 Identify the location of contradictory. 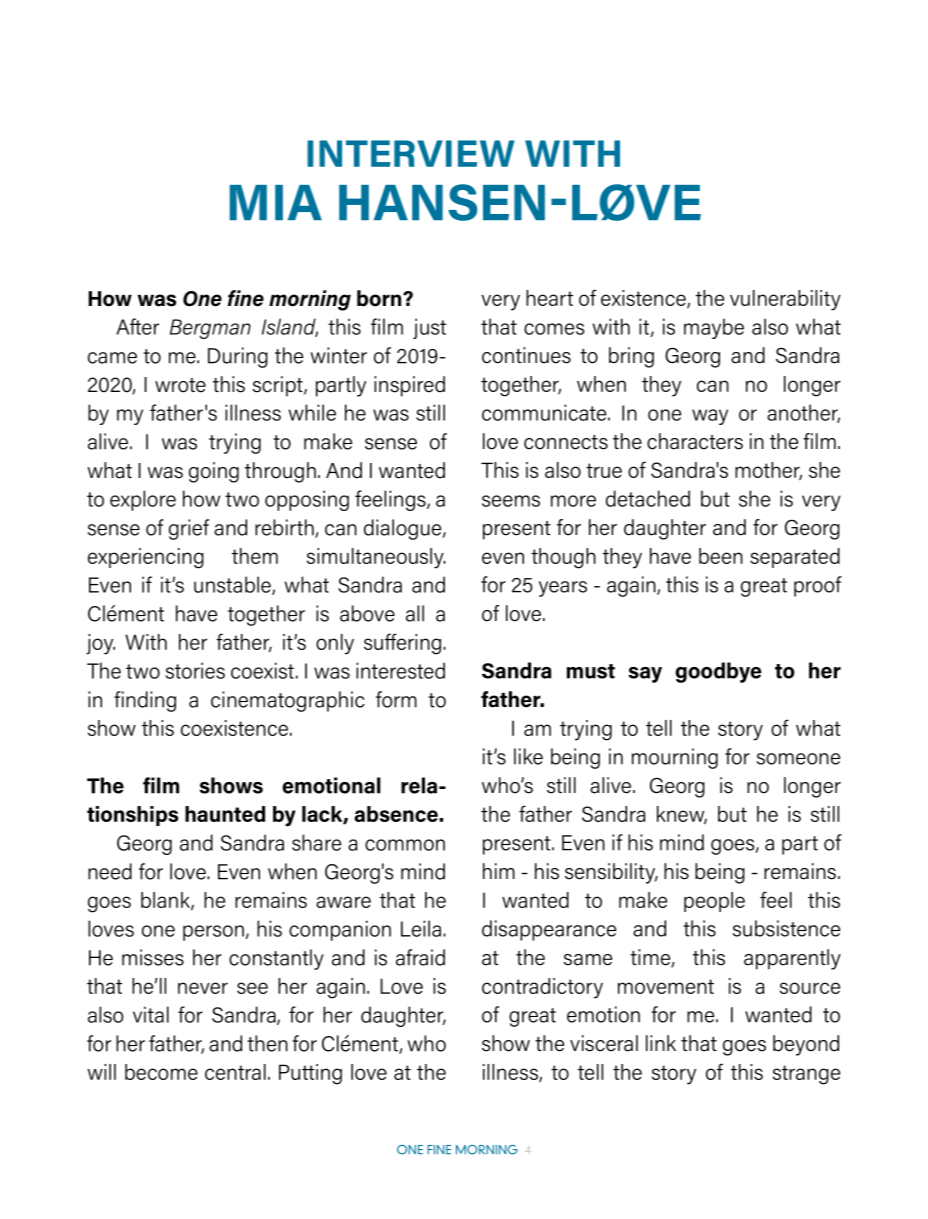
(542, 988).
